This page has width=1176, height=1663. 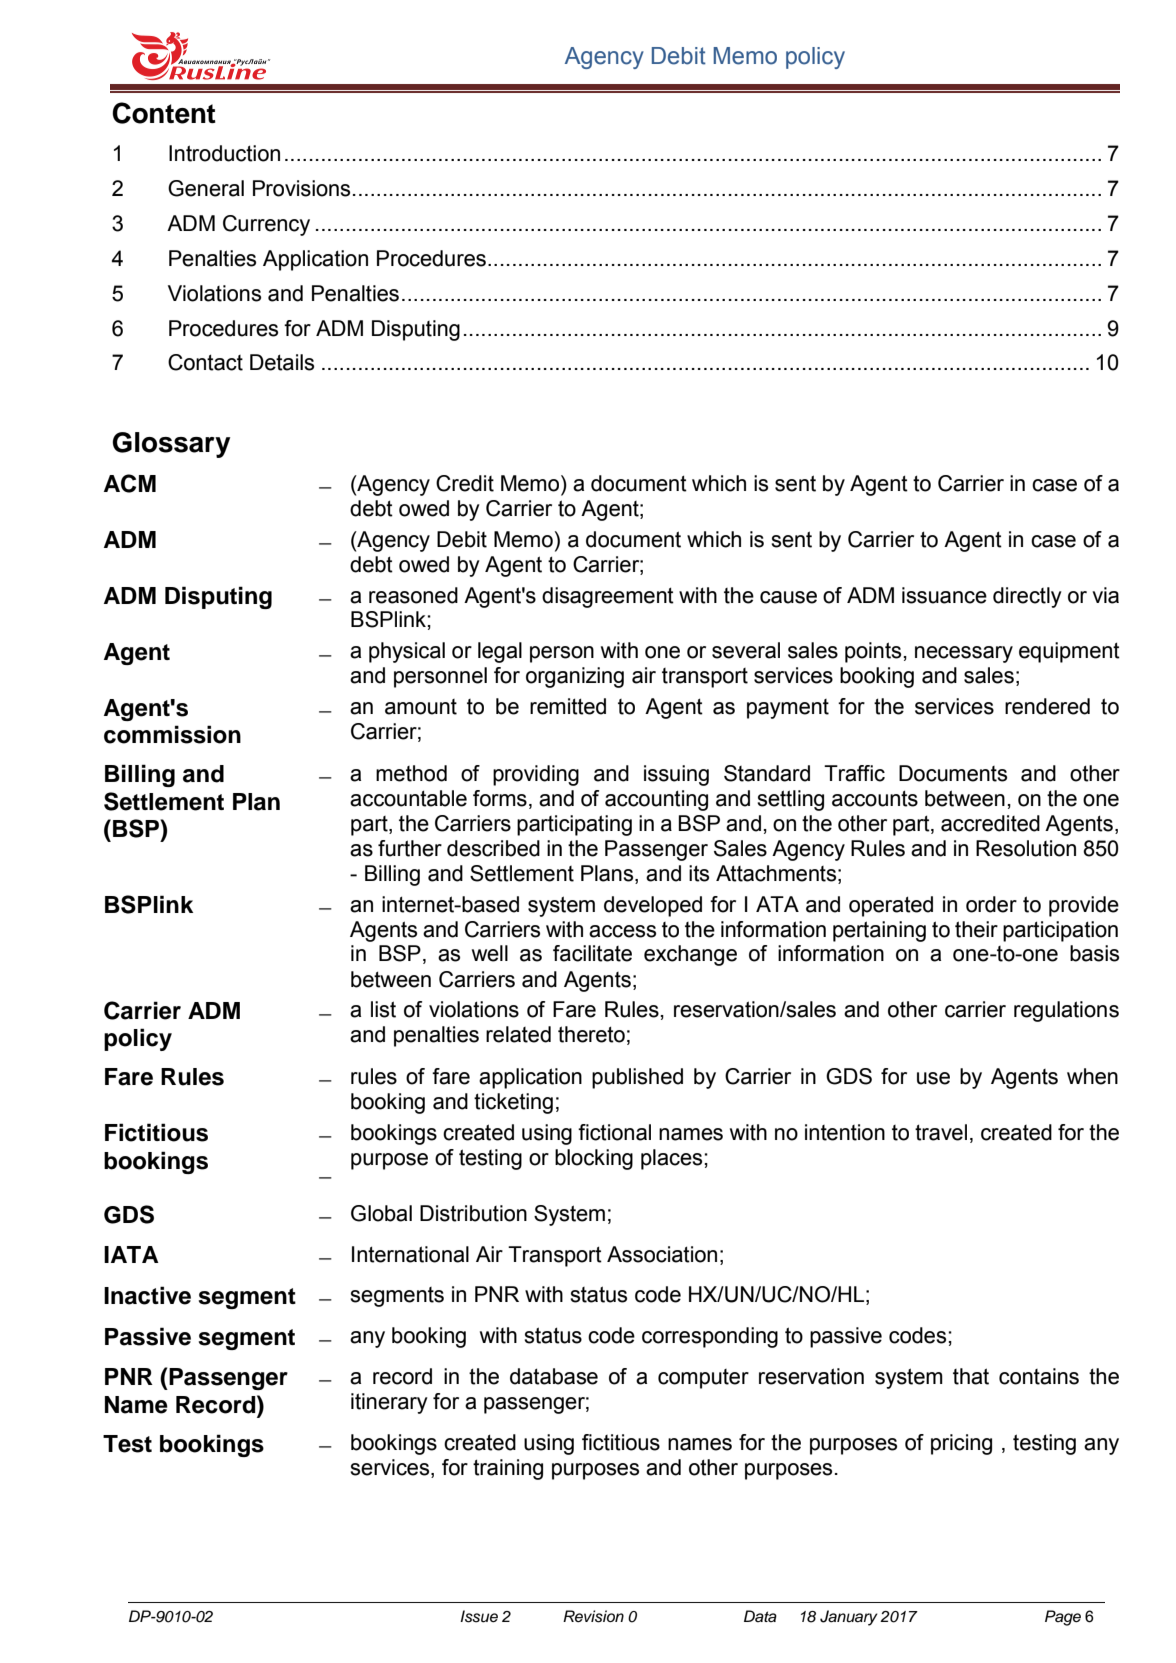 I want to click on Issue, so click(x=479, y=1616).
